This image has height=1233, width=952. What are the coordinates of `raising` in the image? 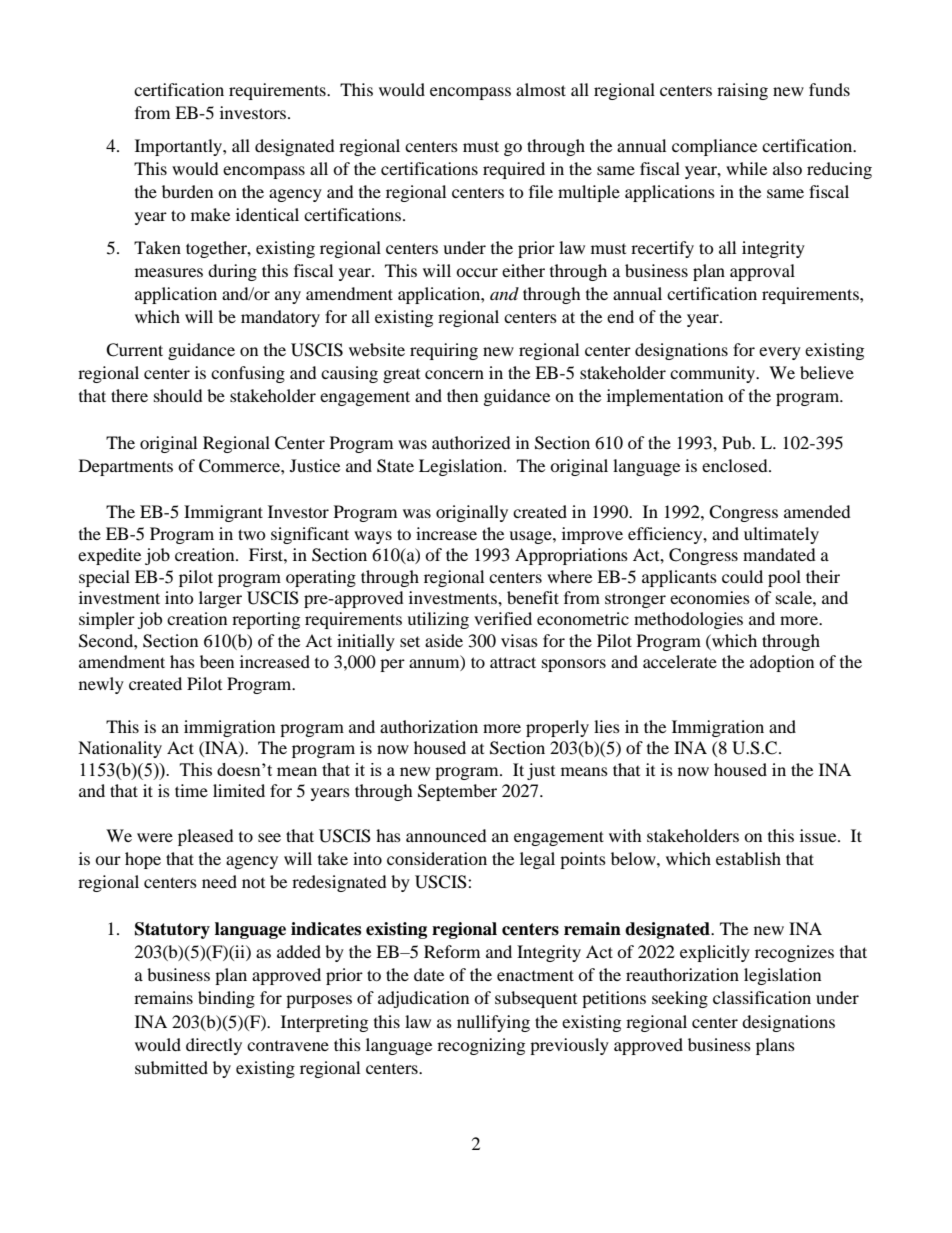 It's located at (742, 91).
